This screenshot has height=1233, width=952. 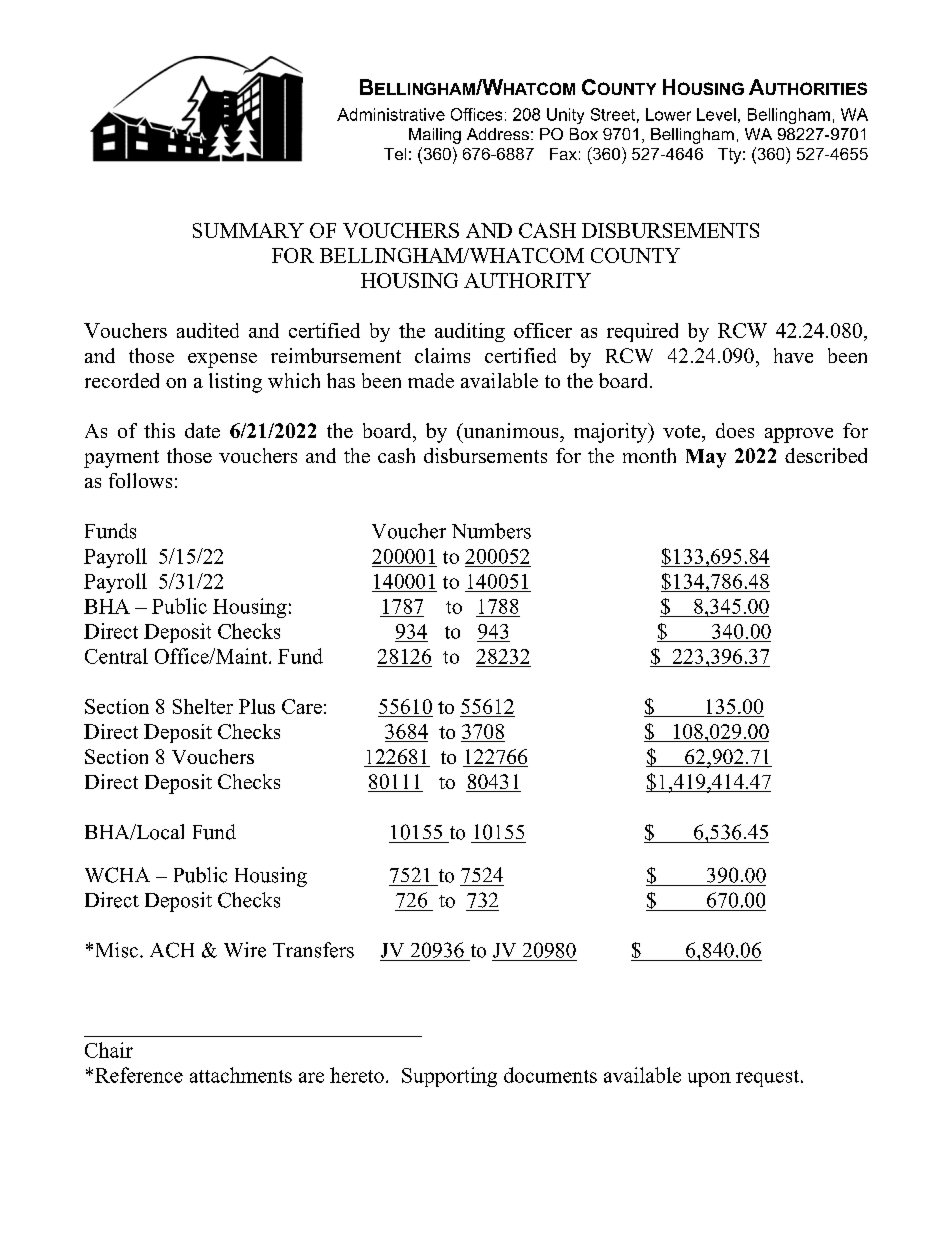 I want to click on Care, so click(x=302, y=706).
